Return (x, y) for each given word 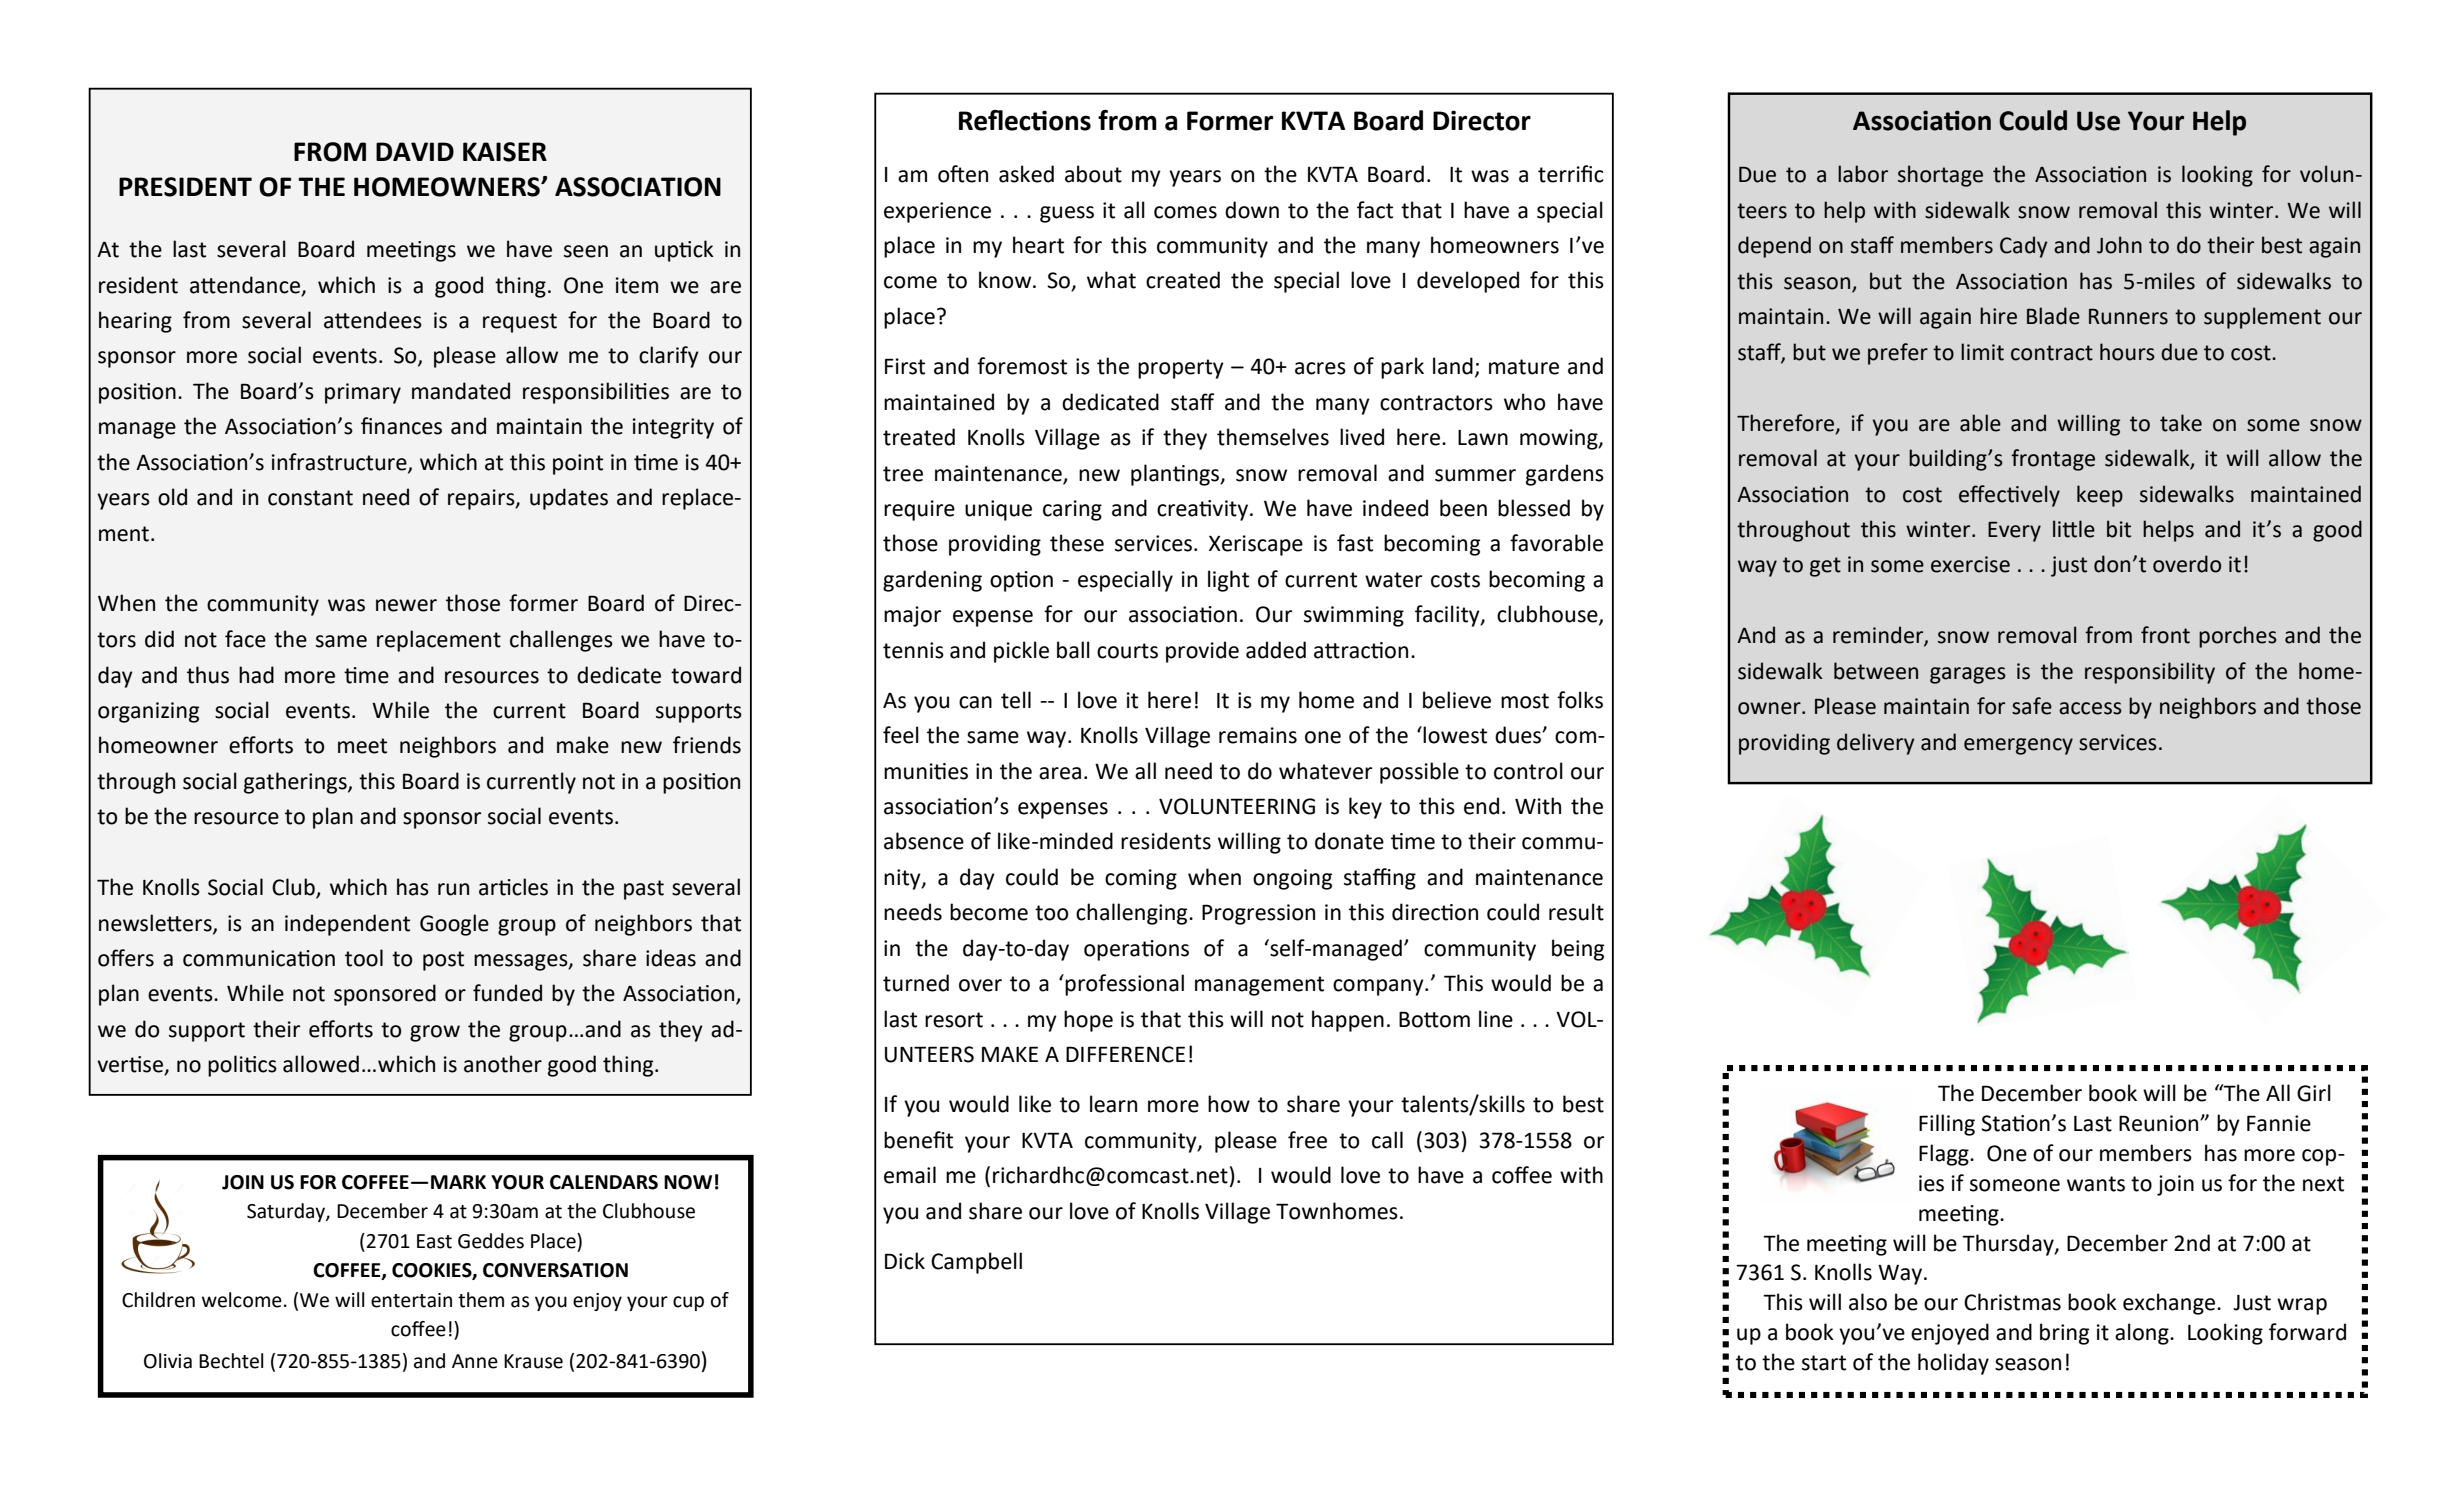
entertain (411, 1300)
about (1093, 174)
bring (2064, 1334)
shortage (1940, 176)
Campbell (976, 1263)
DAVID (415, 151)
